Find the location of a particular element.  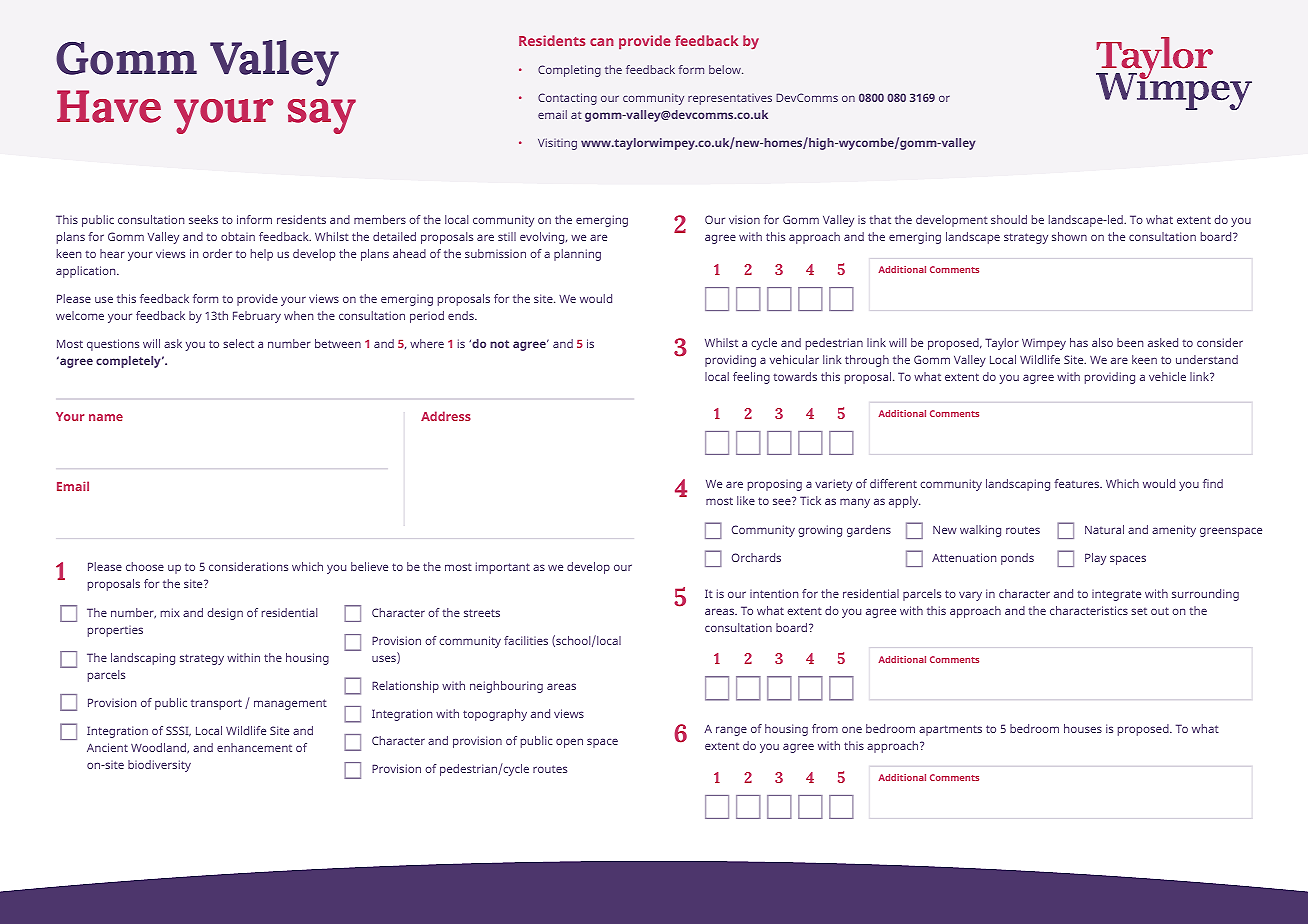

open is located at coordinates (569, 743).
